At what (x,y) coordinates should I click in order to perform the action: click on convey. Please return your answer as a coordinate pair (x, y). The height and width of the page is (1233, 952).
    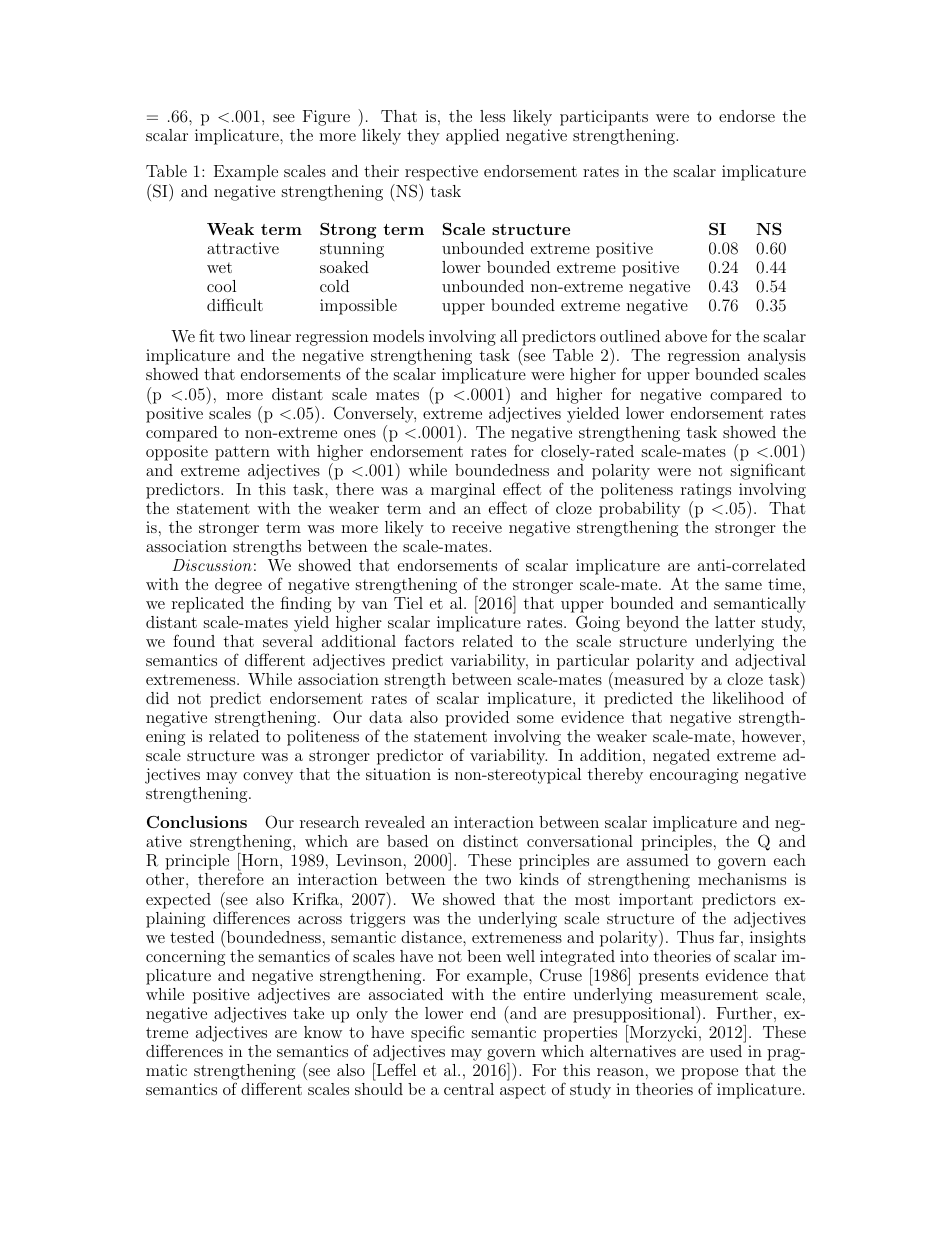
    Looking at the image, I should click on (268, 778).
